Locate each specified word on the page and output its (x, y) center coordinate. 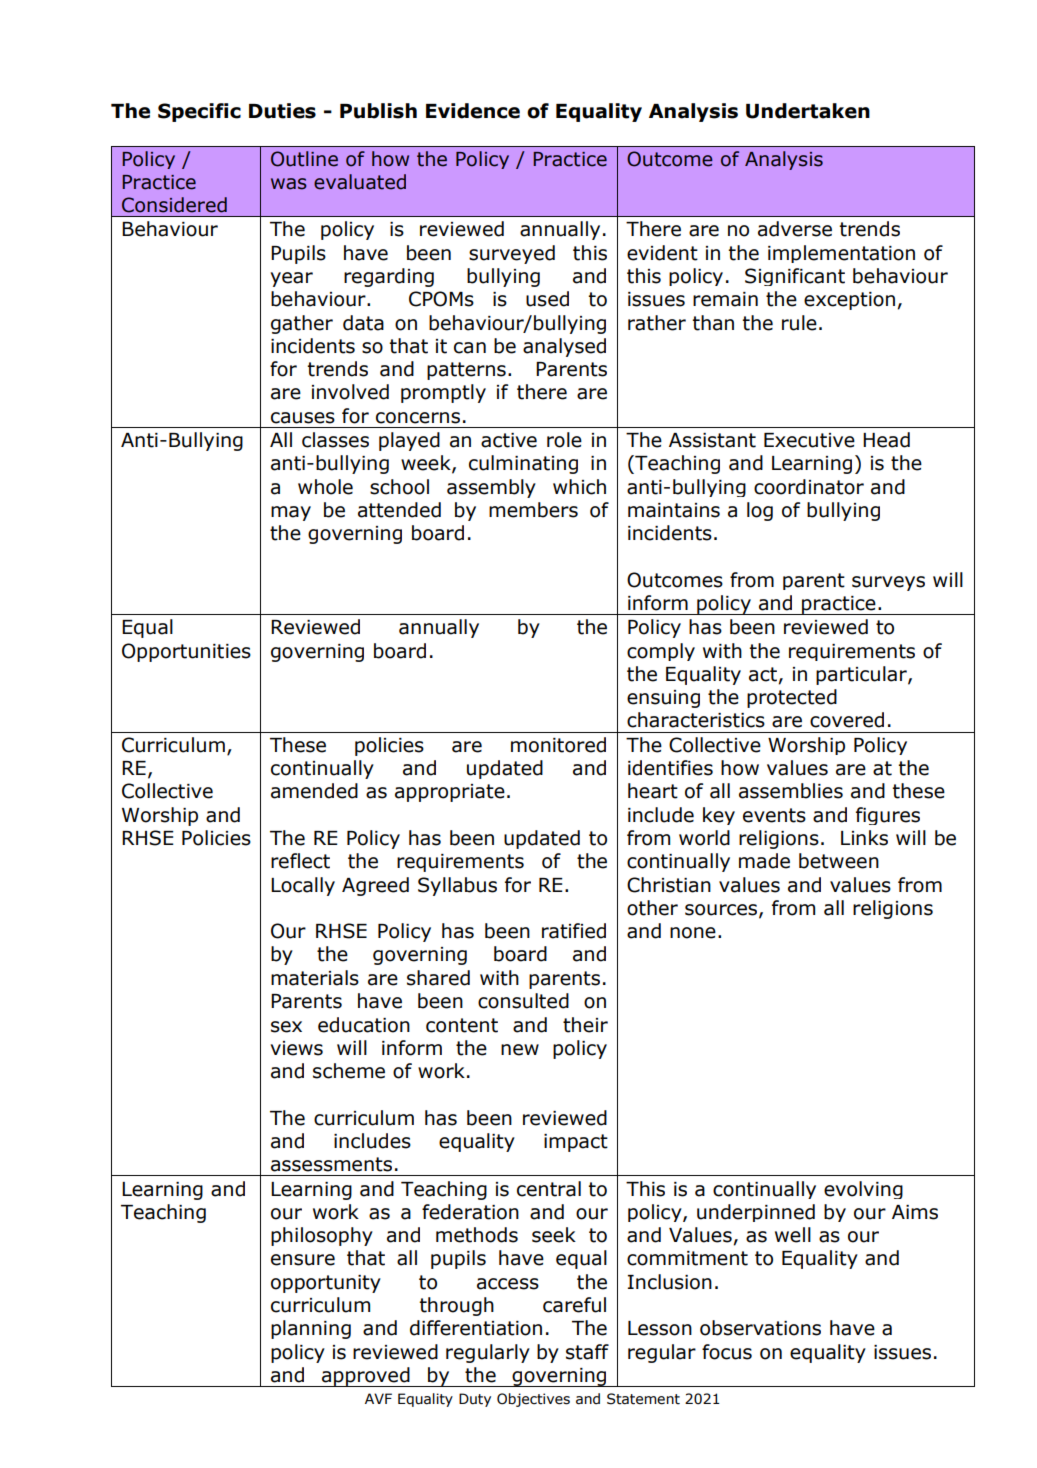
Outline (304, 159)
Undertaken (808, 111)
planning (311, 1329)
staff (587, 1352)
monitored (558, 745)
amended (314, 791)
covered (847, 720)
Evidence (473, 111)
